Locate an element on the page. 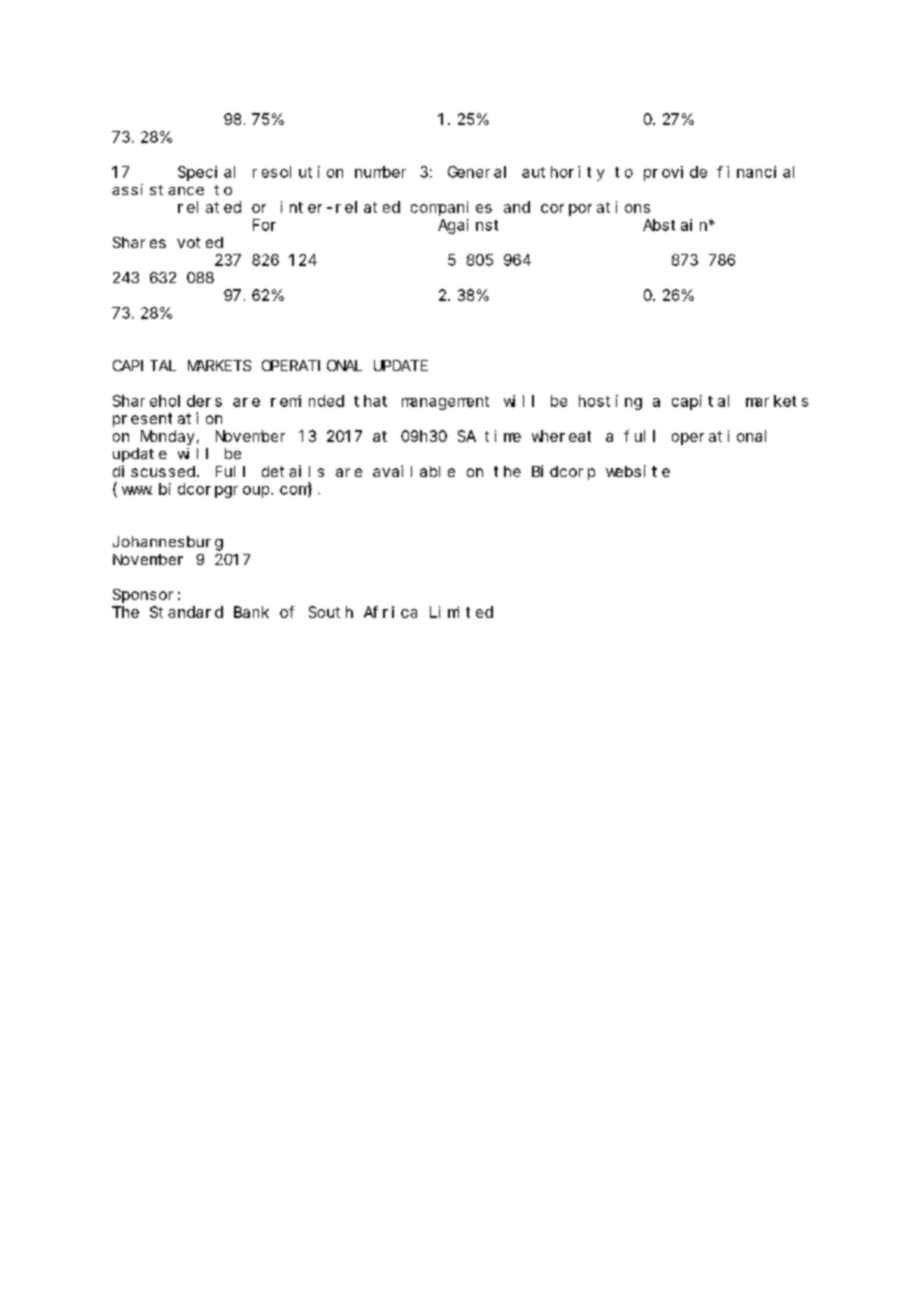 This document has width=924, height=1308. Standard is located at coordinates (186, 612).
